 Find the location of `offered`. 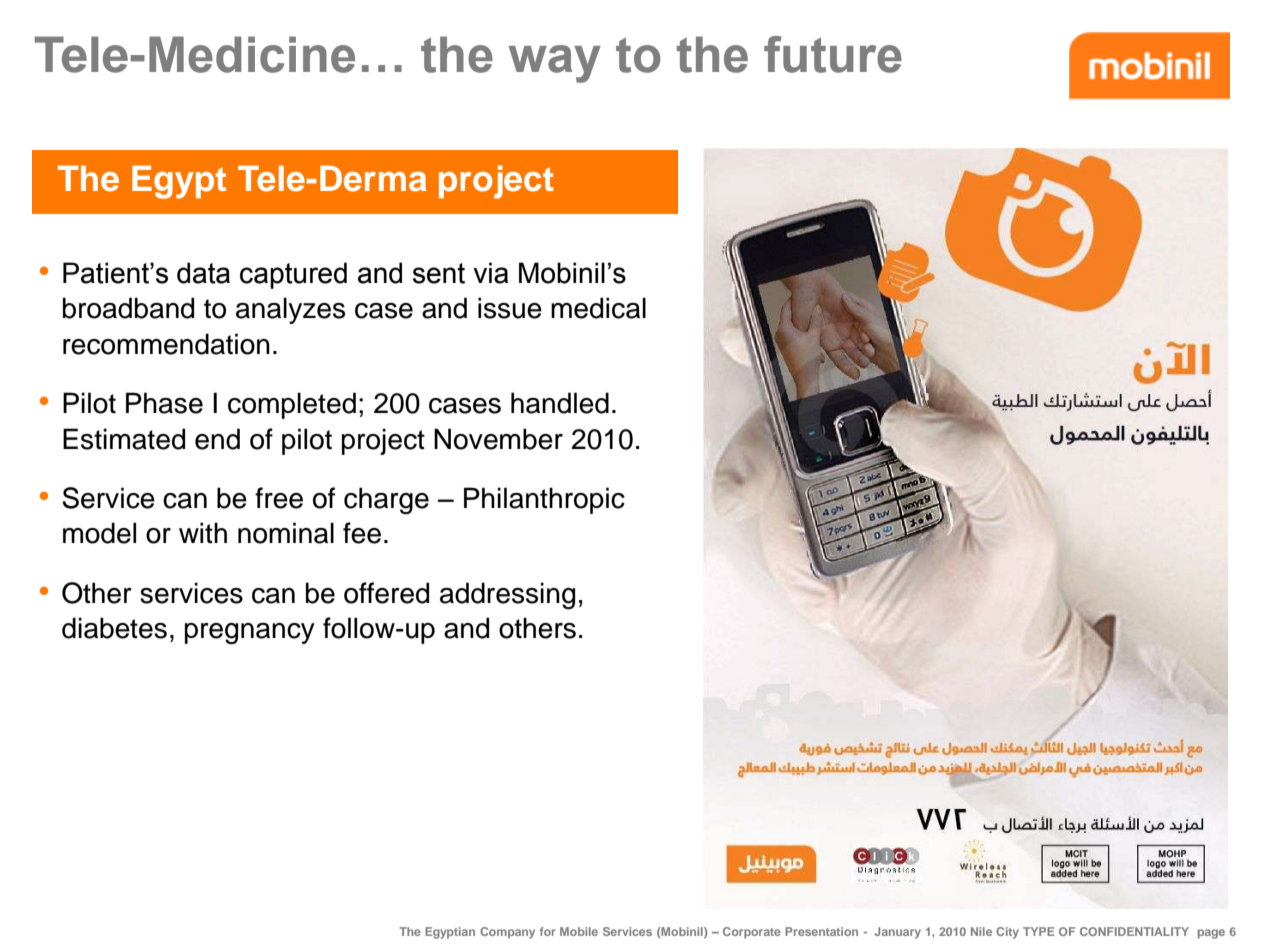

offered is located at coordinates (386, 593).
